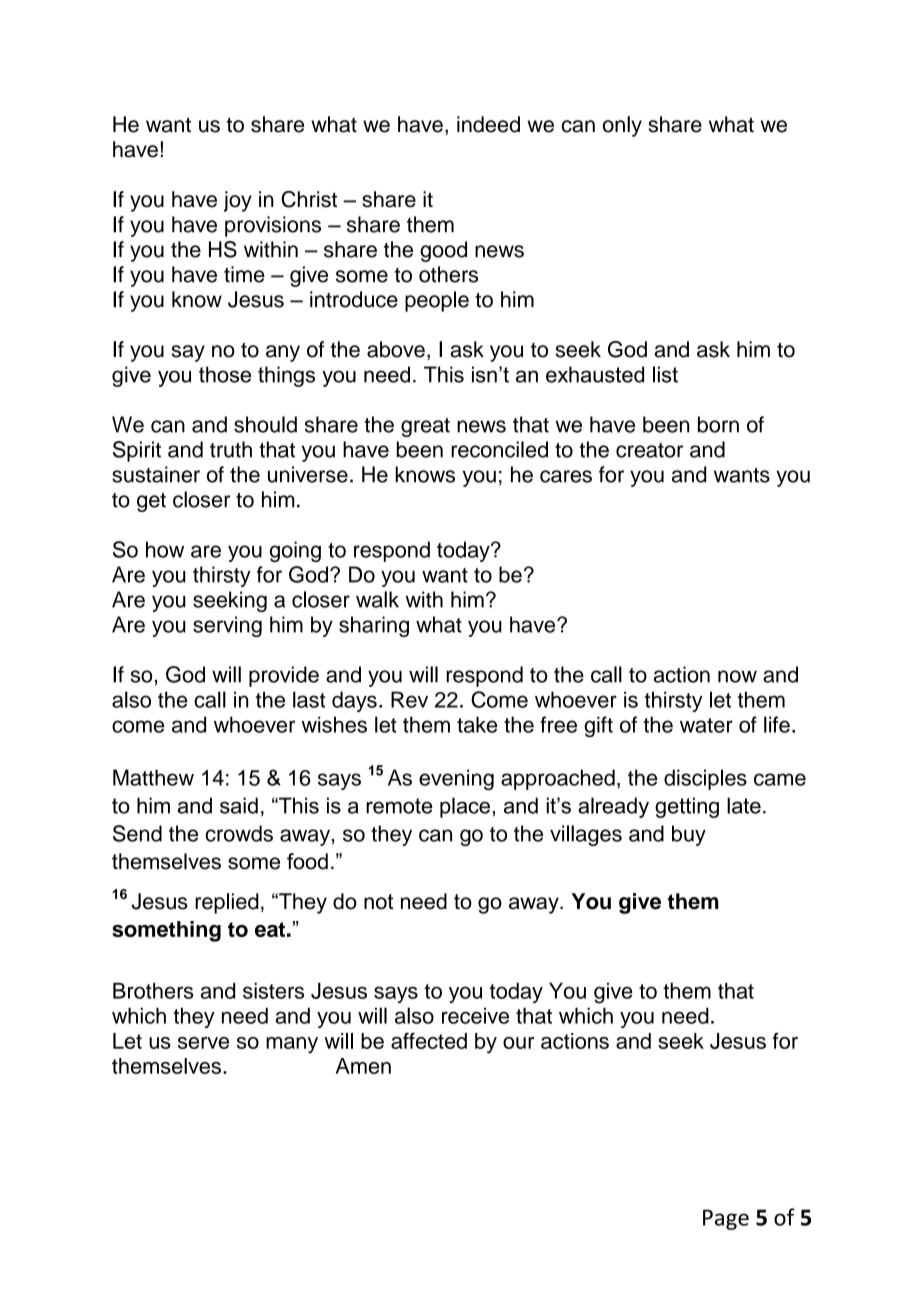  I want to click on crowds, so click(239, 833).
